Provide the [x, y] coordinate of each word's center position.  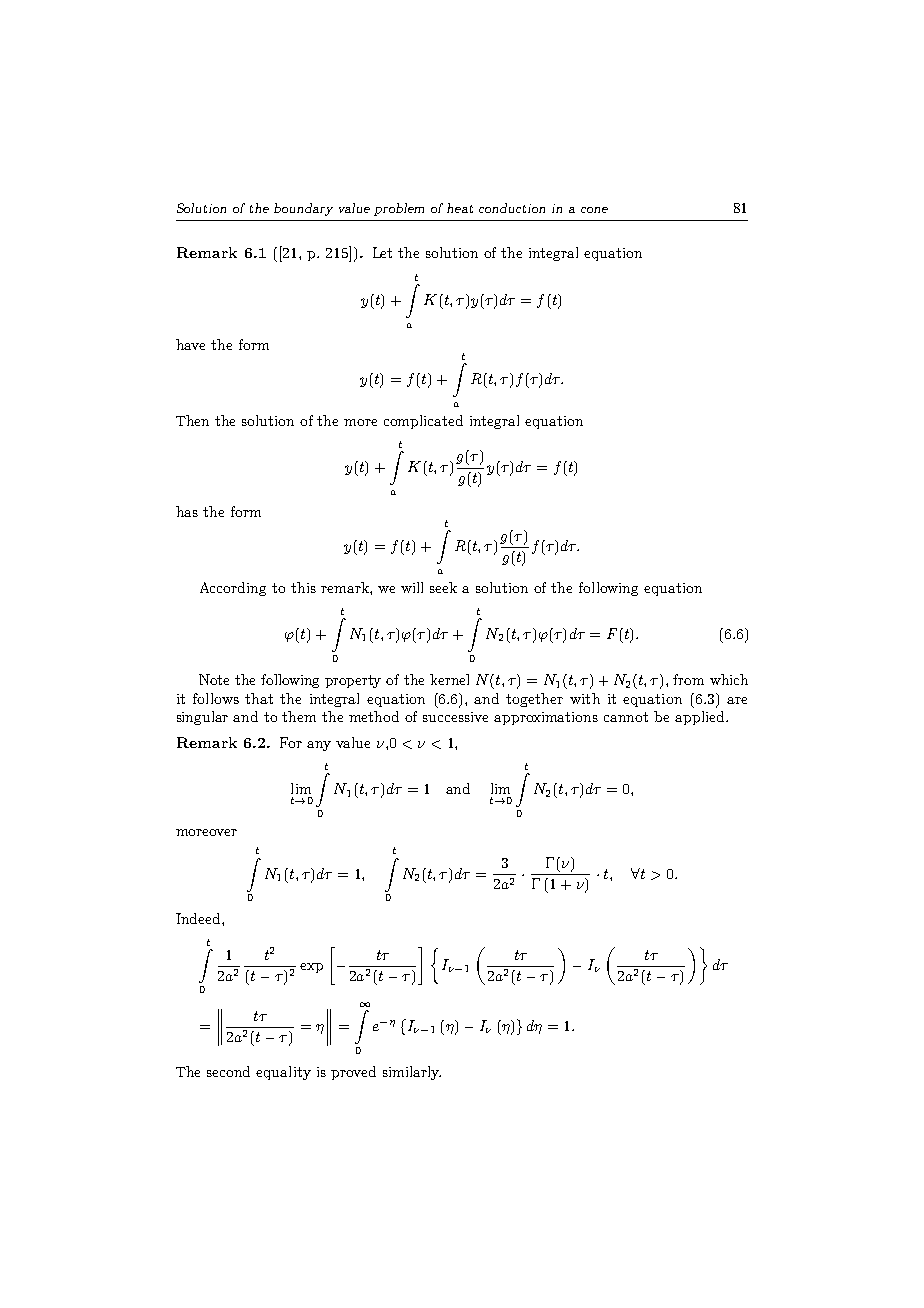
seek [443, 587]
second [228, 1071]
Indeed [199, 918]
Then [192, 420]
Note [214, 679]
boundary [303, 209]
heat [460, 208]
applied [701, 718]
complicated [423, 422]
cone [594, 210]
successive [455, 717]
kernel [449, 679]
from [688, 679]
